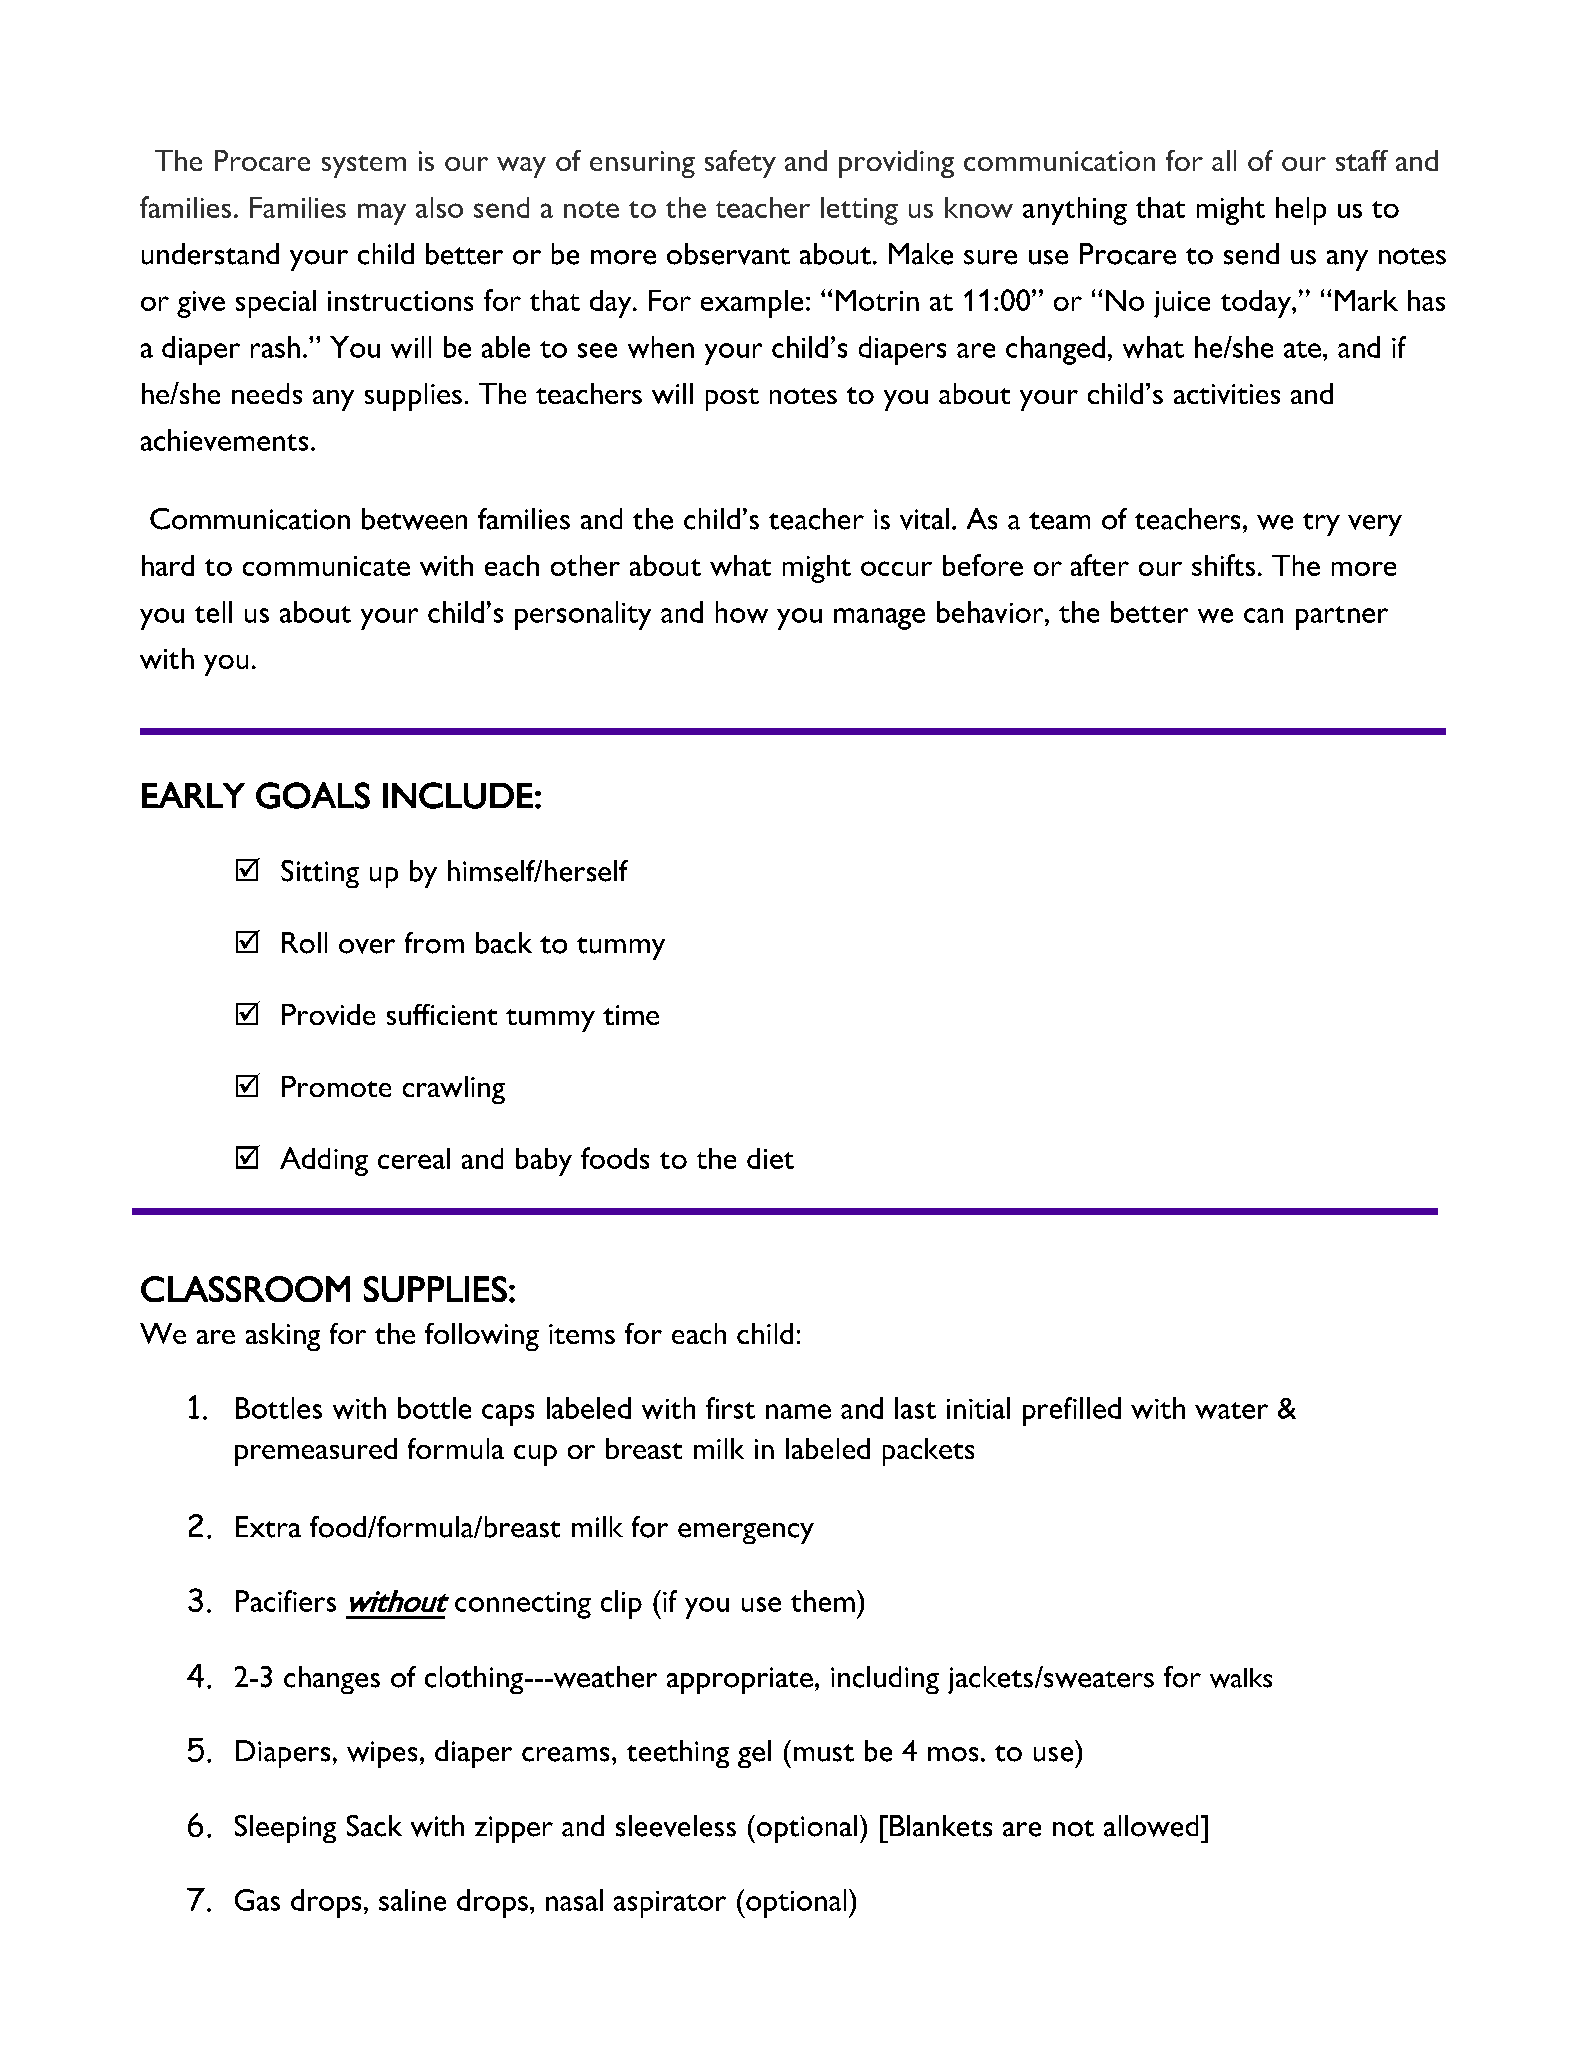  Describe the element at coordinates (285, 1829) in the page. I see `Sleeping` at that location.
